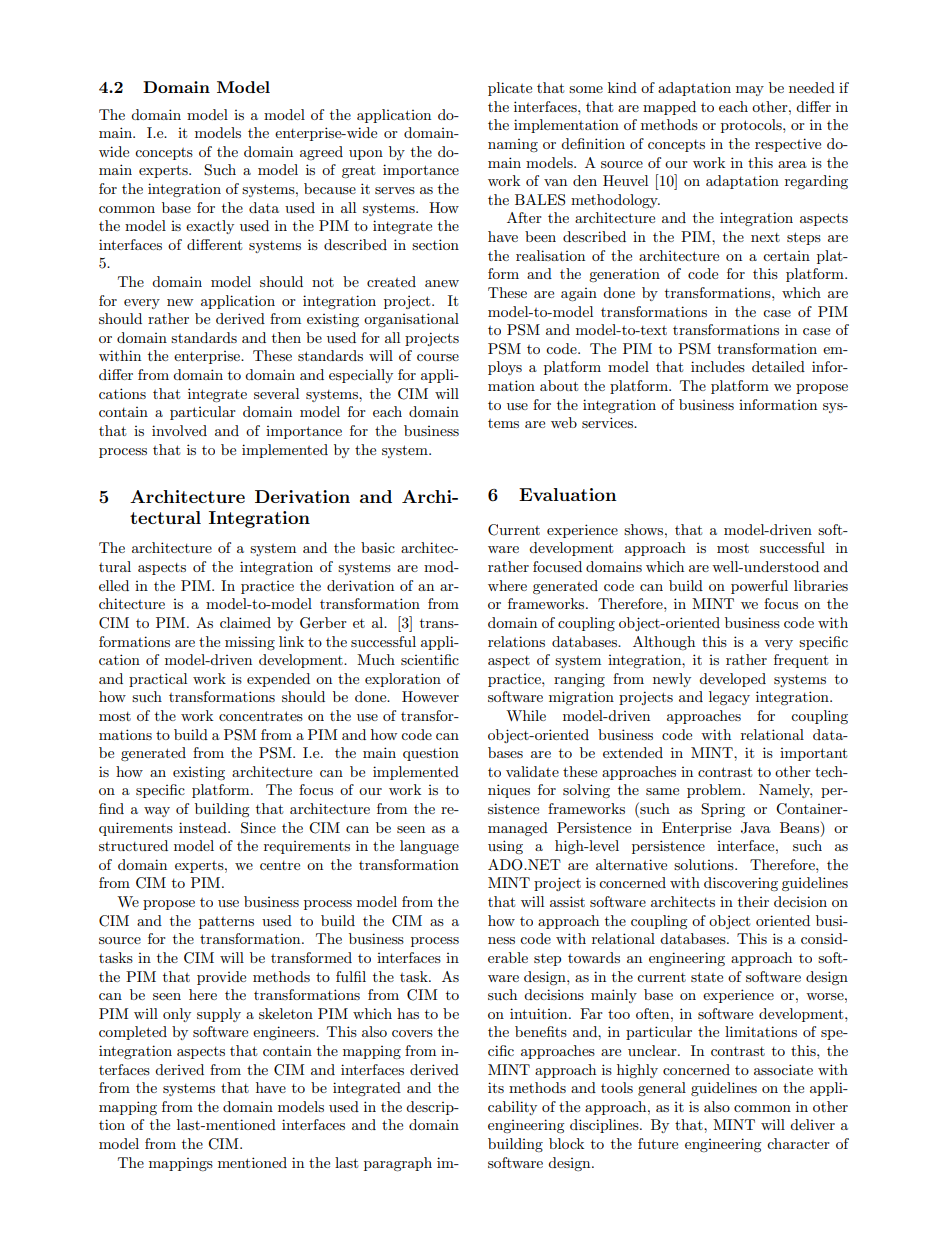 The width and height of the page is (952, 1233). What do you see at coordinates (564, 422) in the page?
I see `web` at bounding box center [564, 422].
